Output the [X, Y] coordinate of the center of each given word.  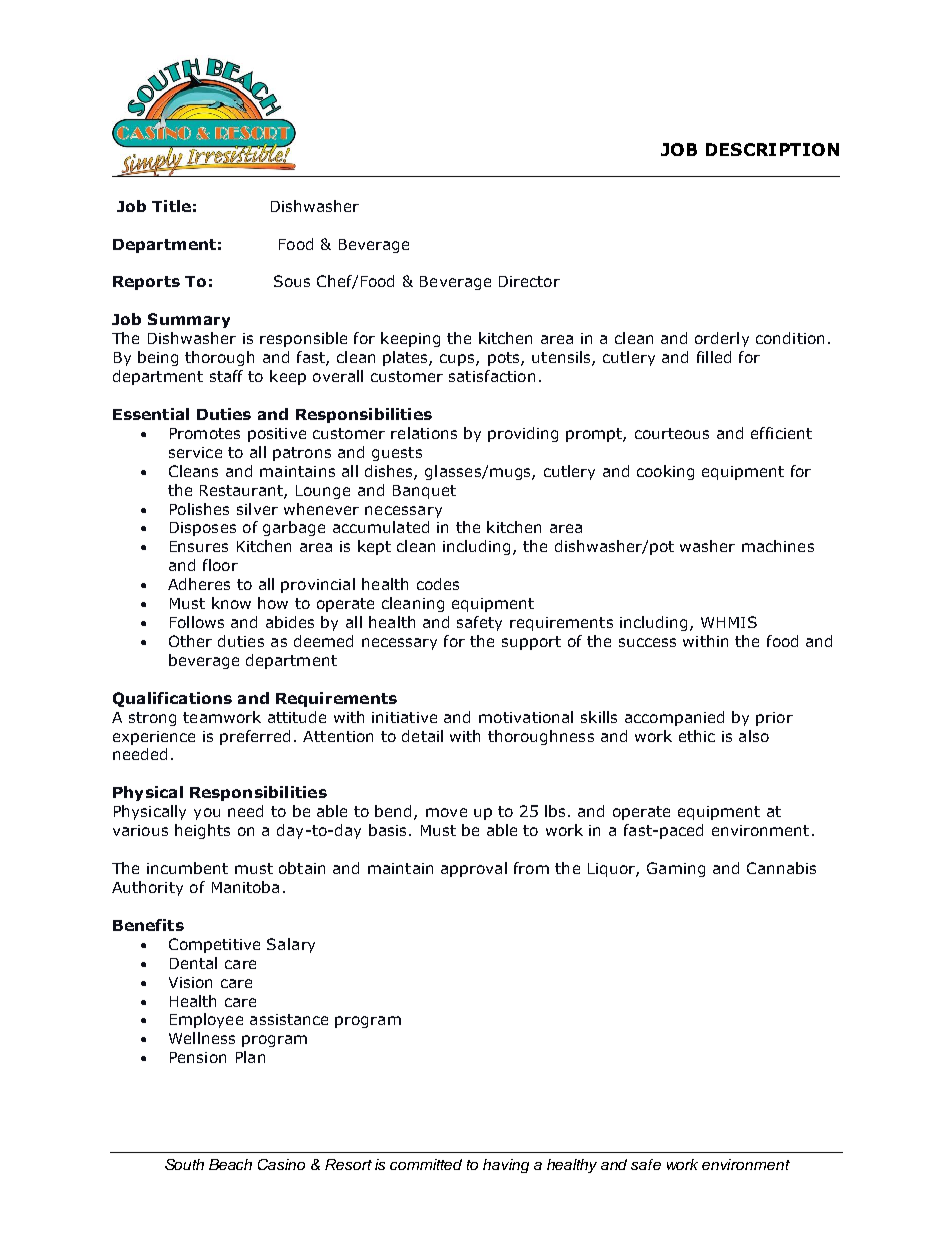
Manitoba [245, 887]
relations [424, 433]
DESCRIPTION [772, 149]
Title [171, 206]
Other [190, 641]
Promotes [205, 433]
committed [426, 1164]
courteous [672, 433]
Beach [230, 1164]
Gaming [676, 869]
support [531, 643]
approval [474, 869]
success [647, 642]
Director [529, 281]
